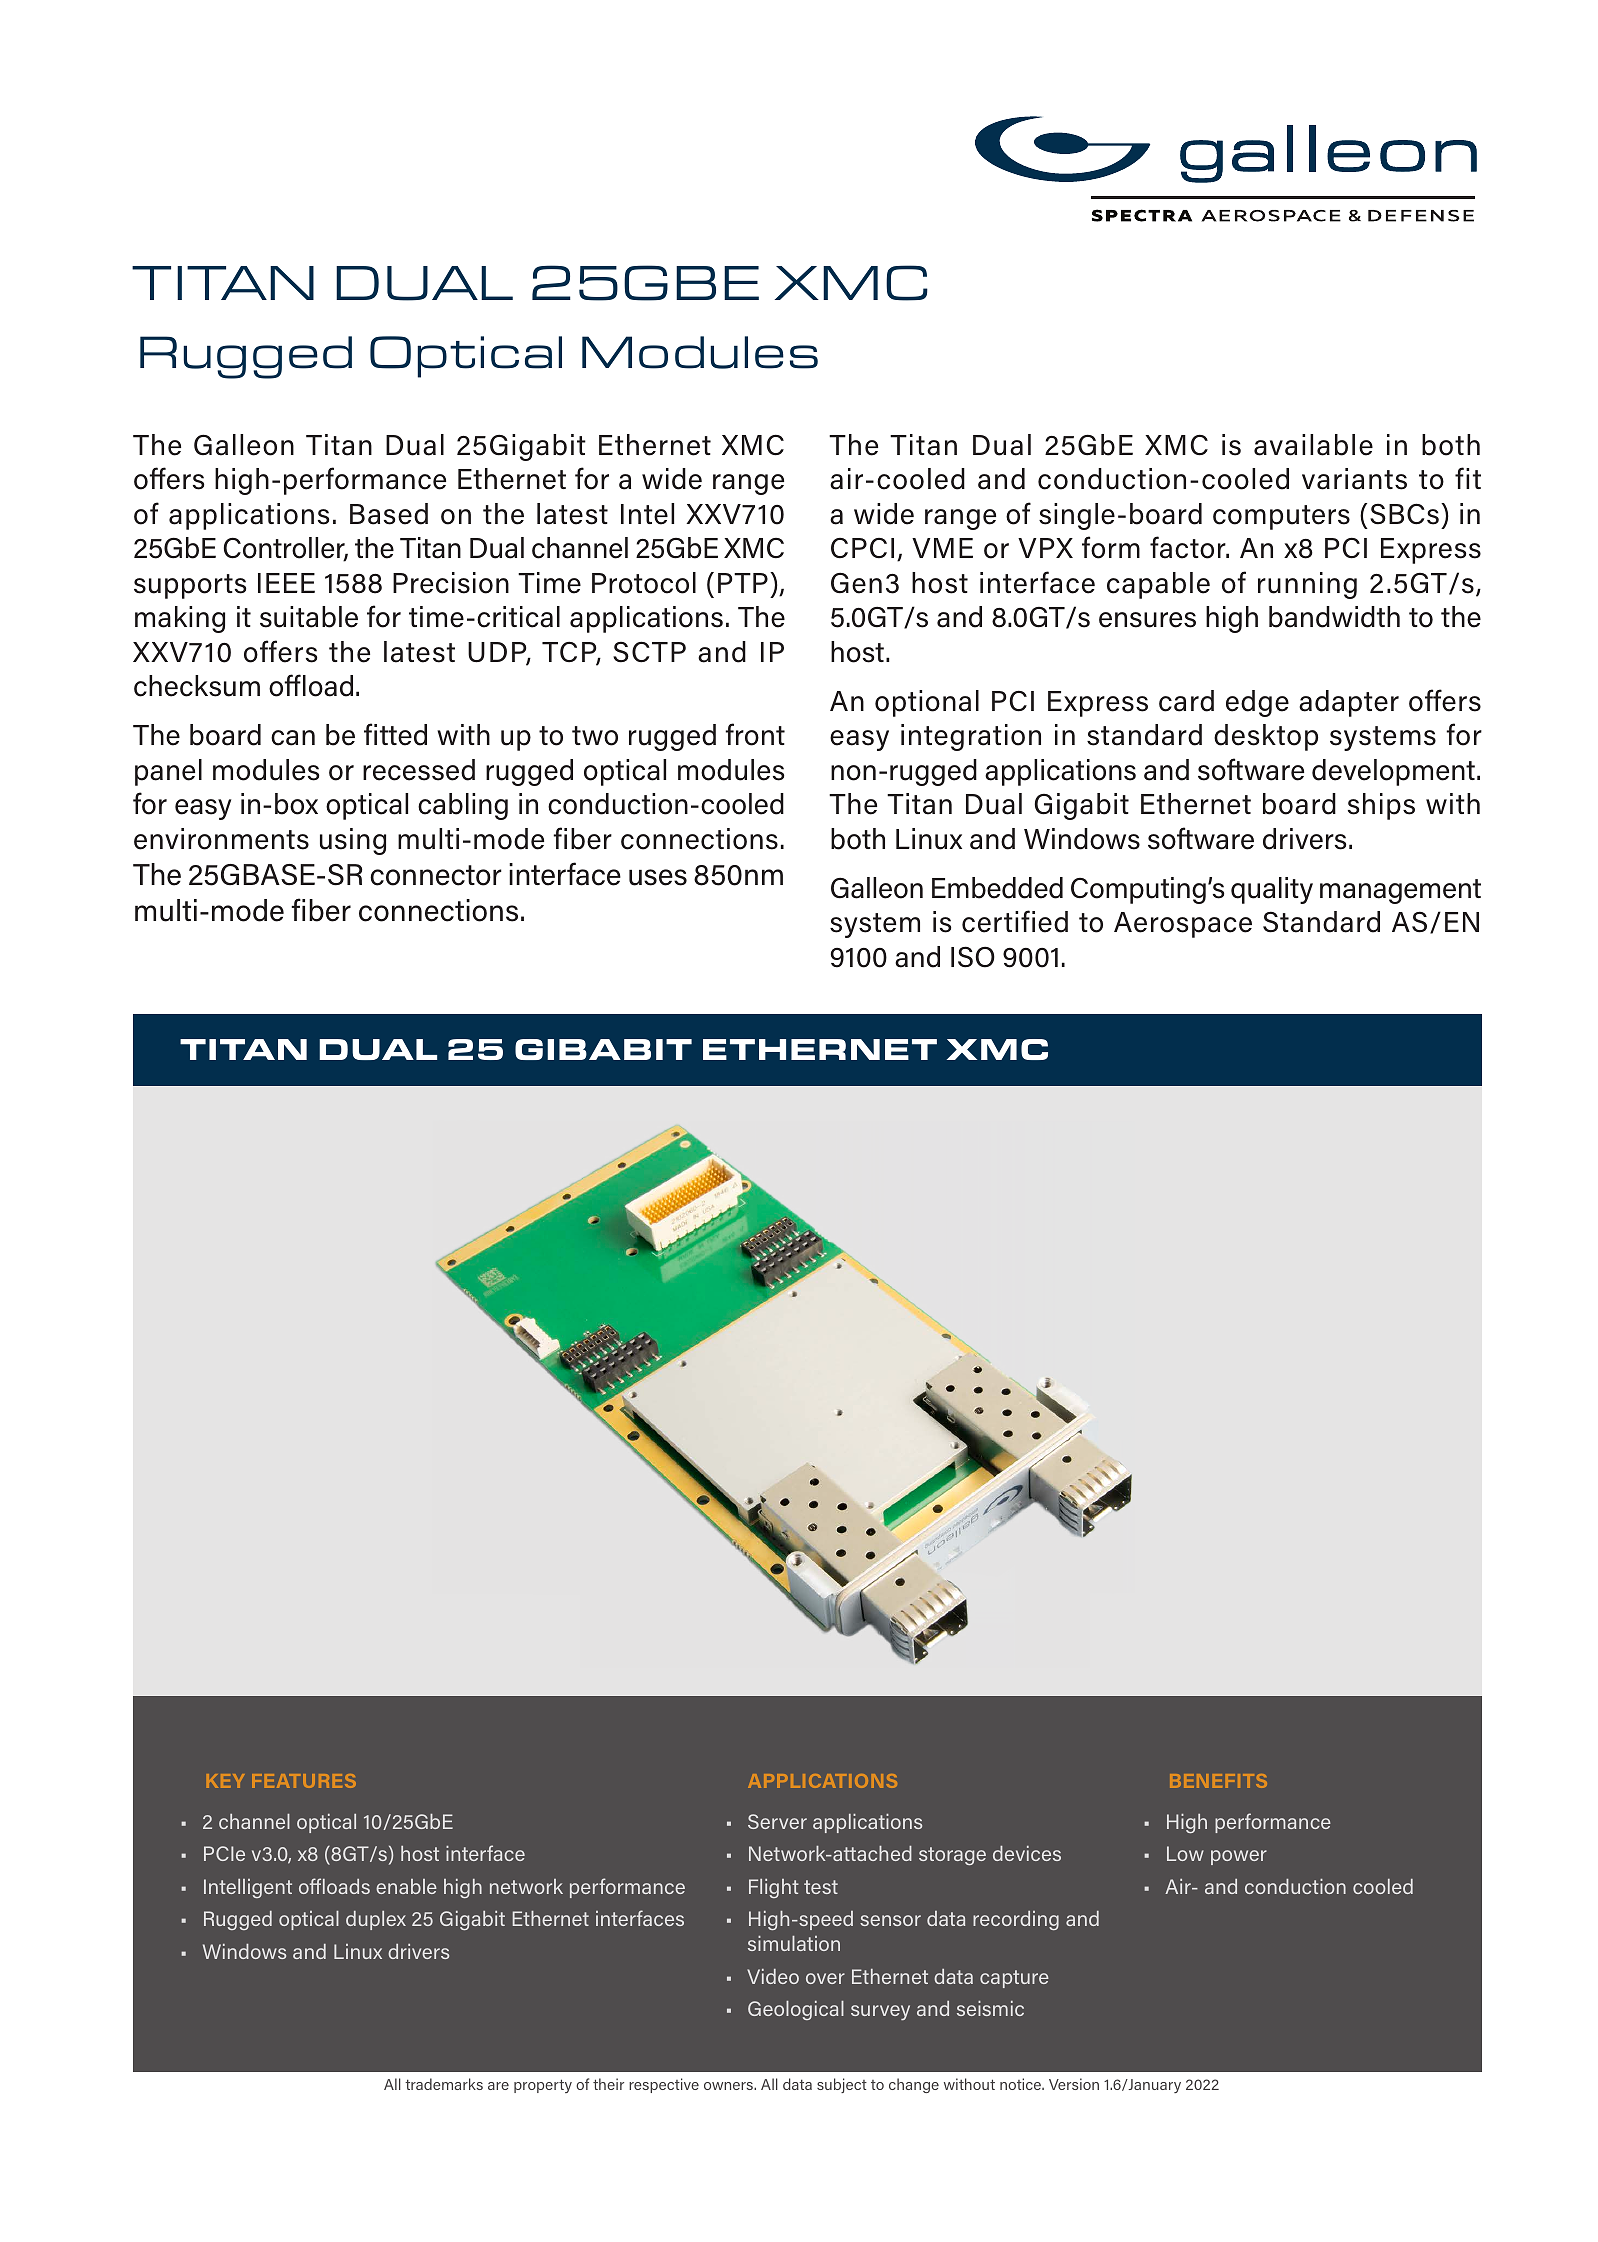 The image size is (1598, 2242). What do you see at coordinates (436, 875) in the document?
I see `connector` at bounding box center [436, 875].
